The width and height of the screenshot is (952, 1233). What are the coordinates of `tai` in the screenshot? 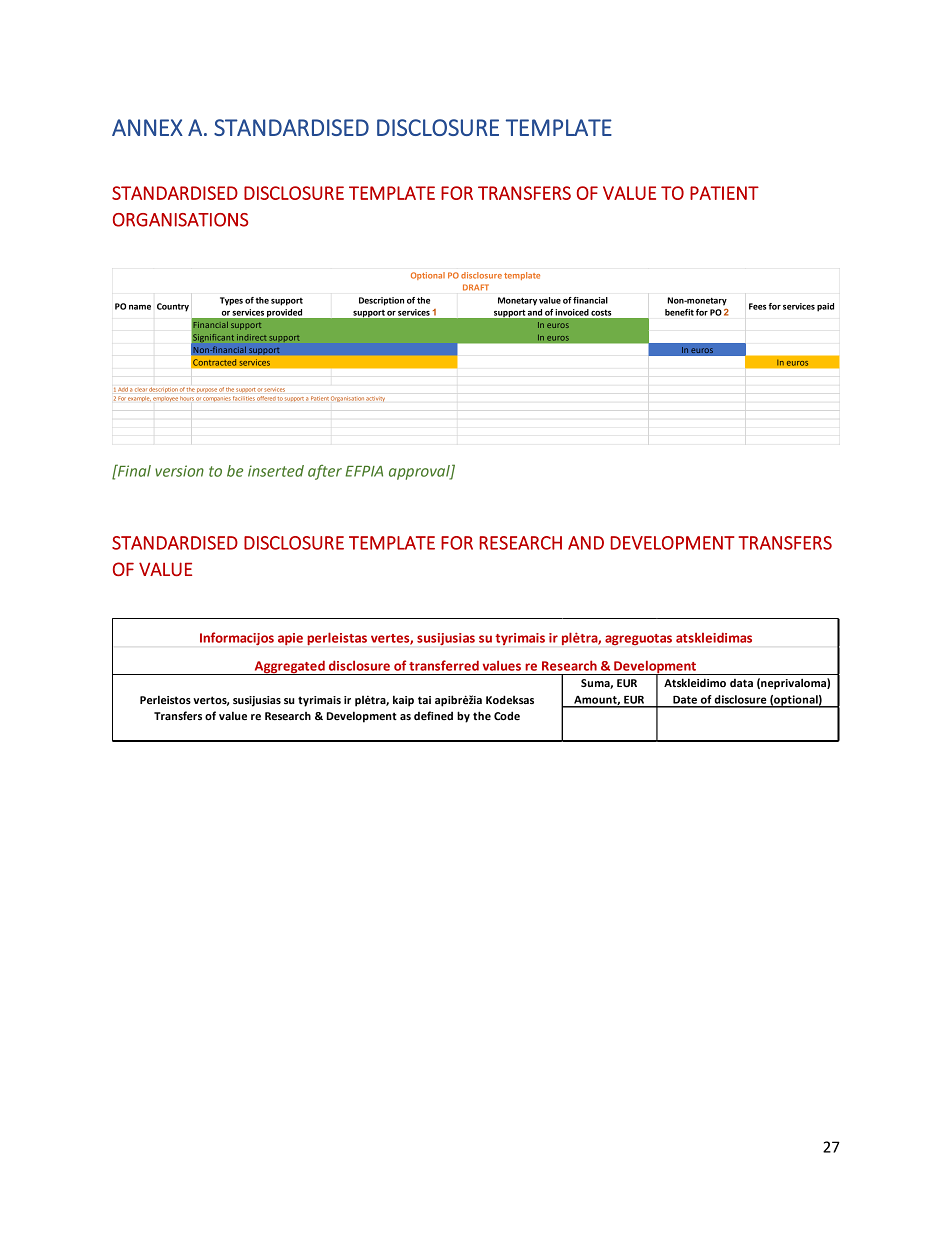 It's located at (424, 700).
